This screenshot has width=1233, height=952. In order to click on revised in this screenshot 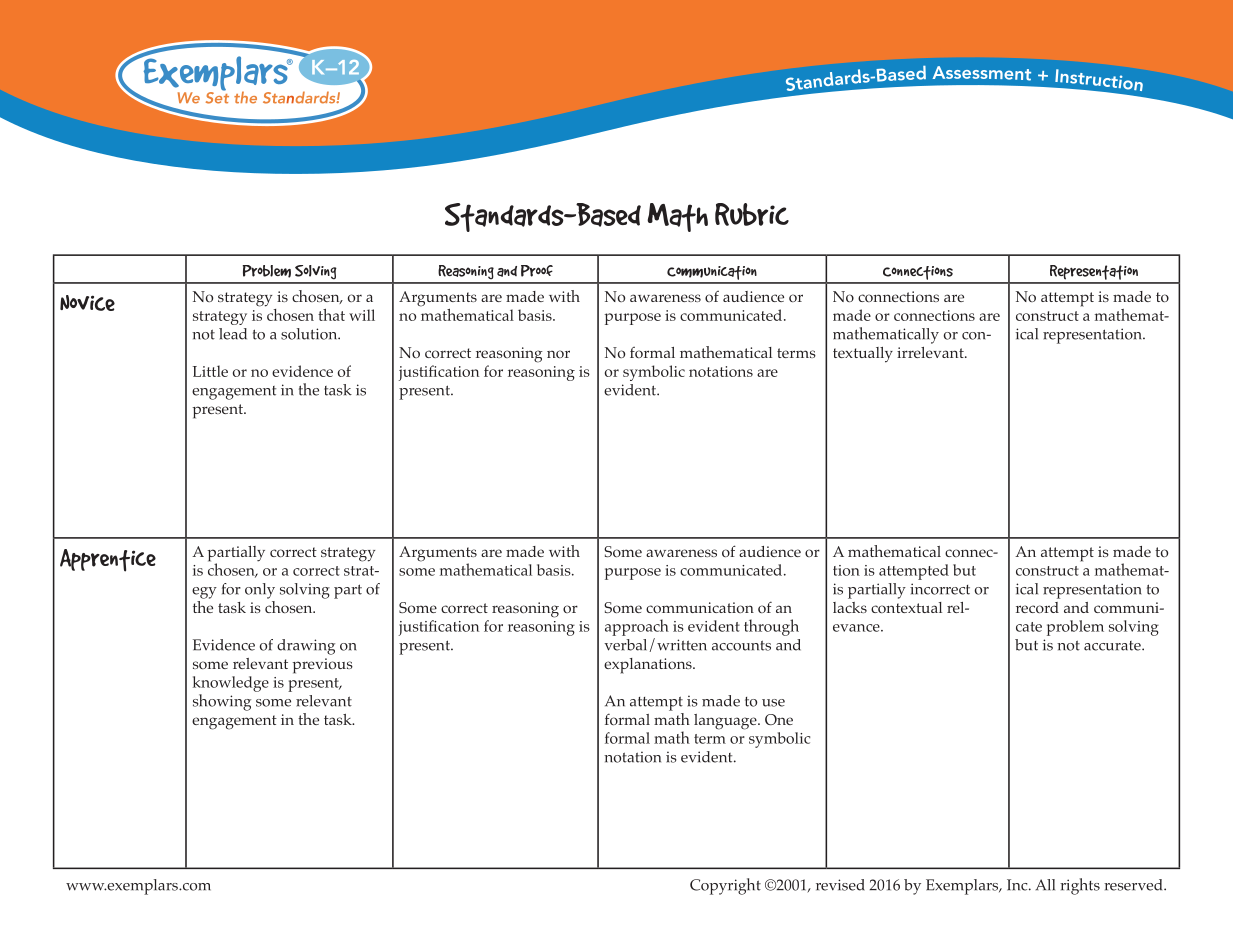, I will do `click(840, 885)`.
